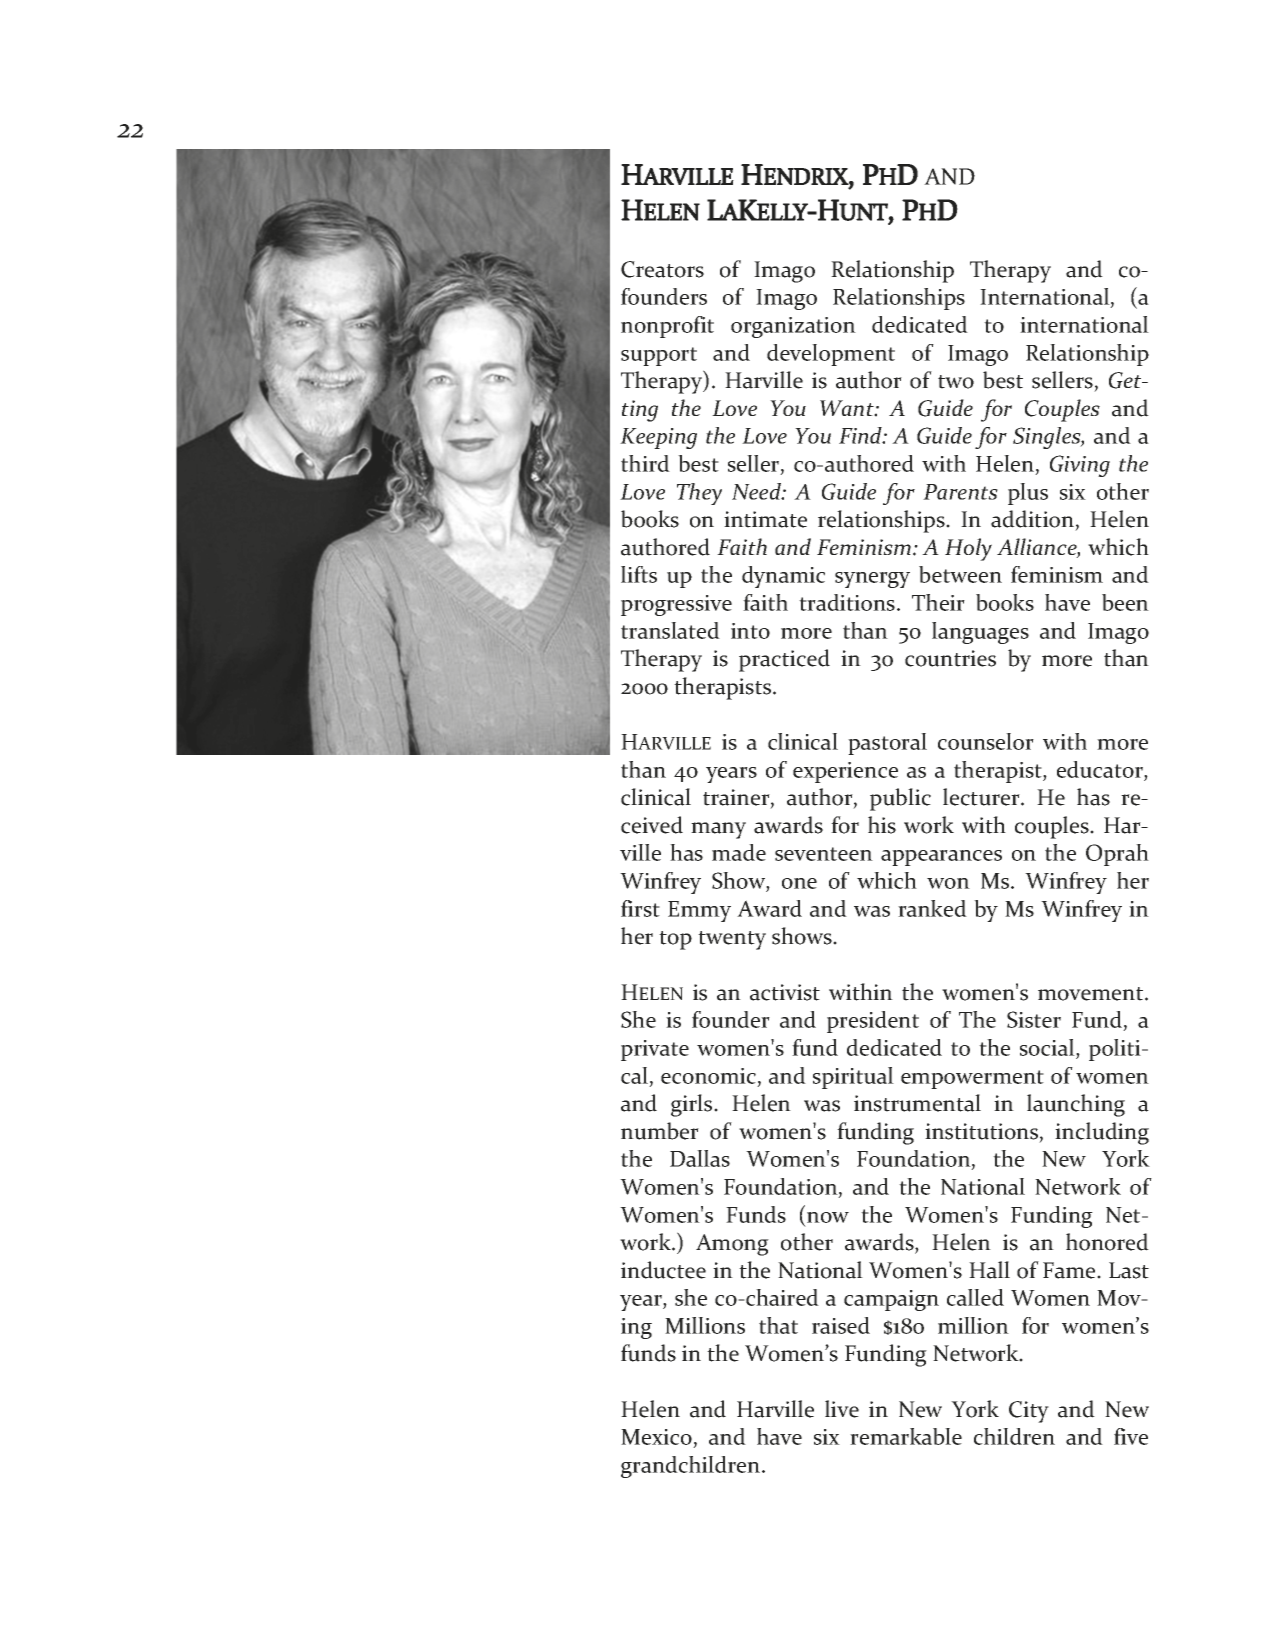 Image resolution: width=1267 pixels, height=1640 pixels. I want to click on translated, so click(670, 630).
